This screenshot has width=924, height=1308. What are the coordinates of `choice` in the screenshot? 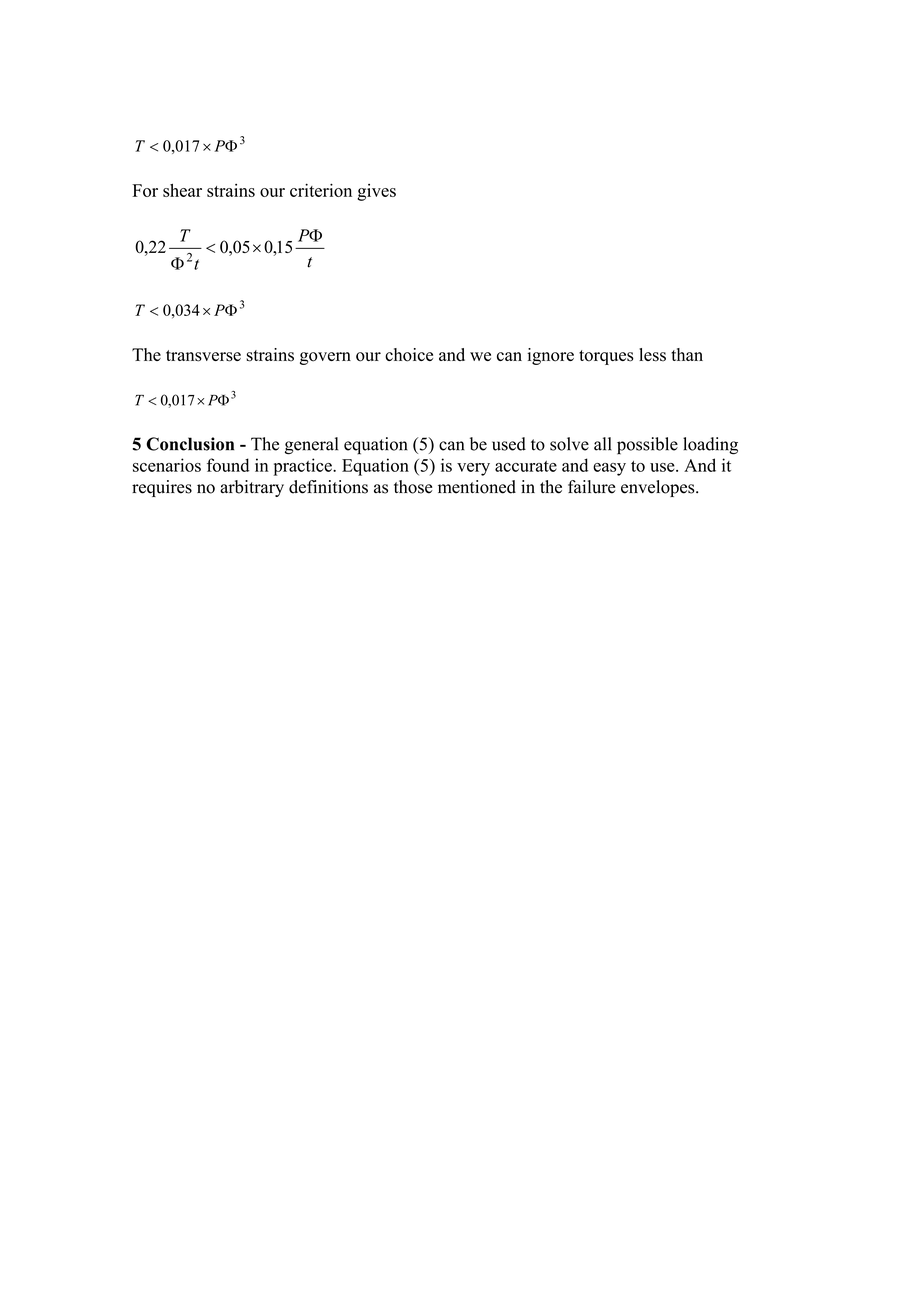 It's located at (409, 355).
